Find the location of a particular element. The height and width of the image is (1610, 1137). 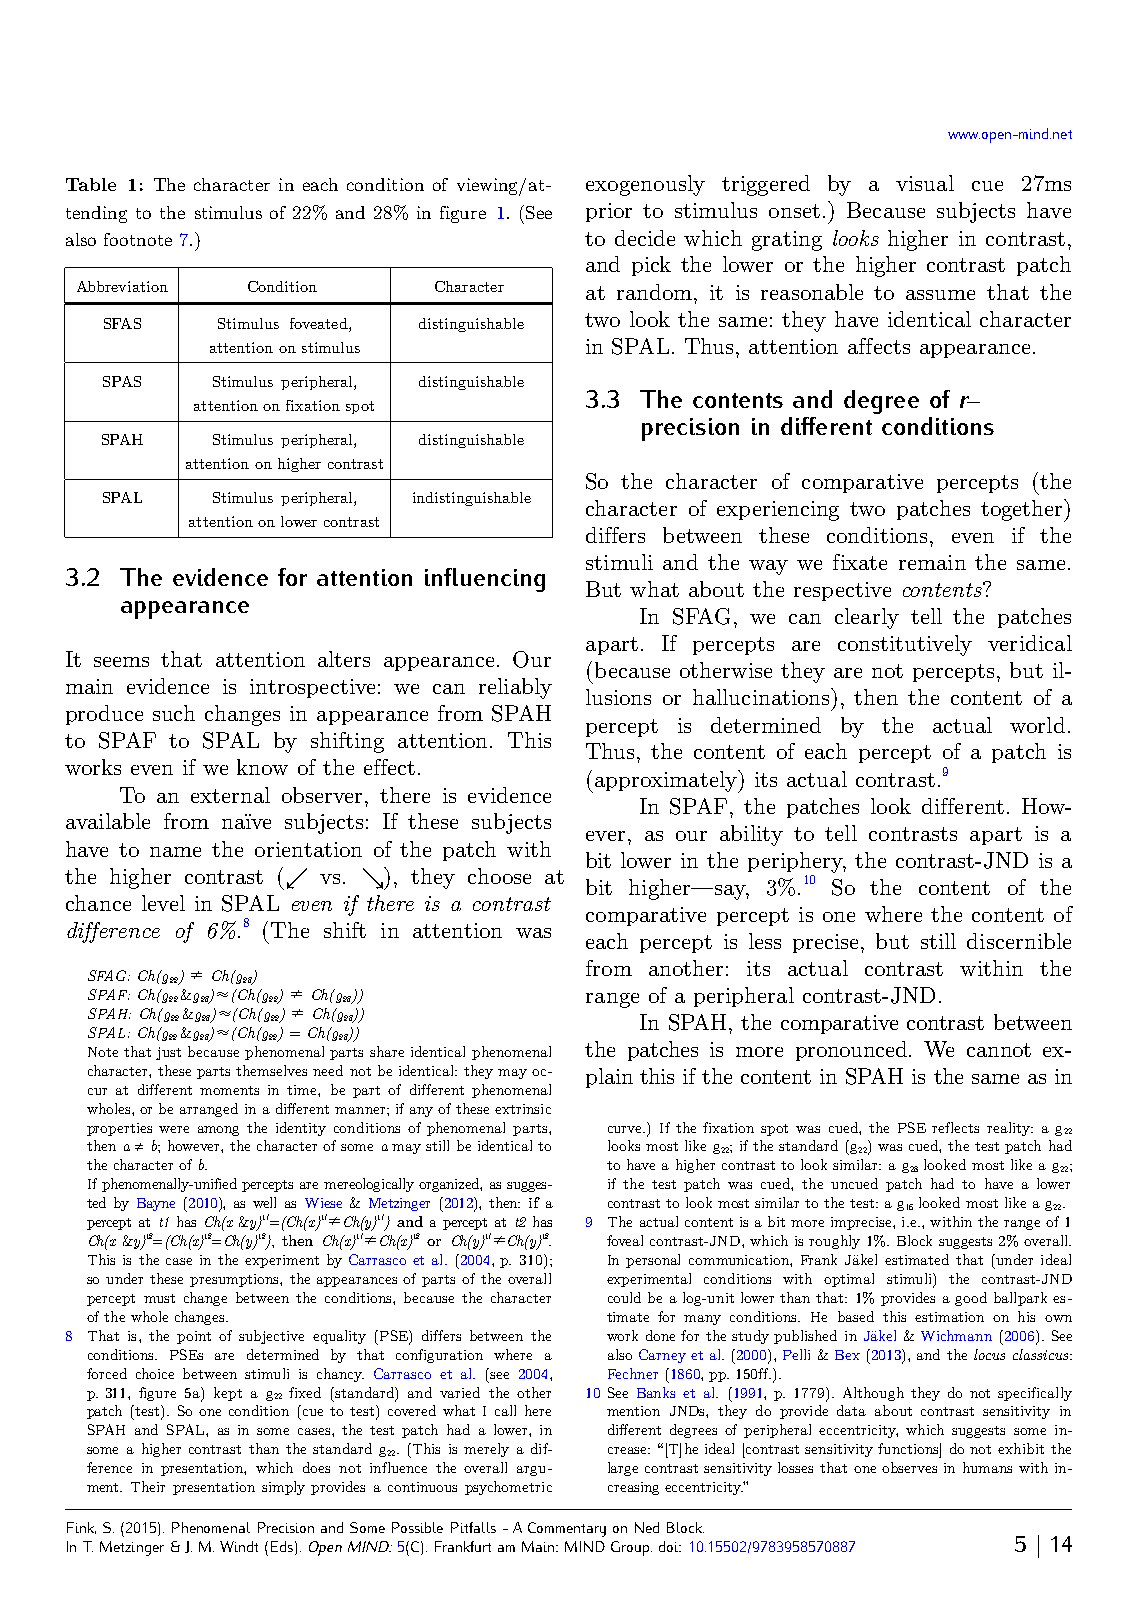

simply is located at coordinates (283, 1488).
